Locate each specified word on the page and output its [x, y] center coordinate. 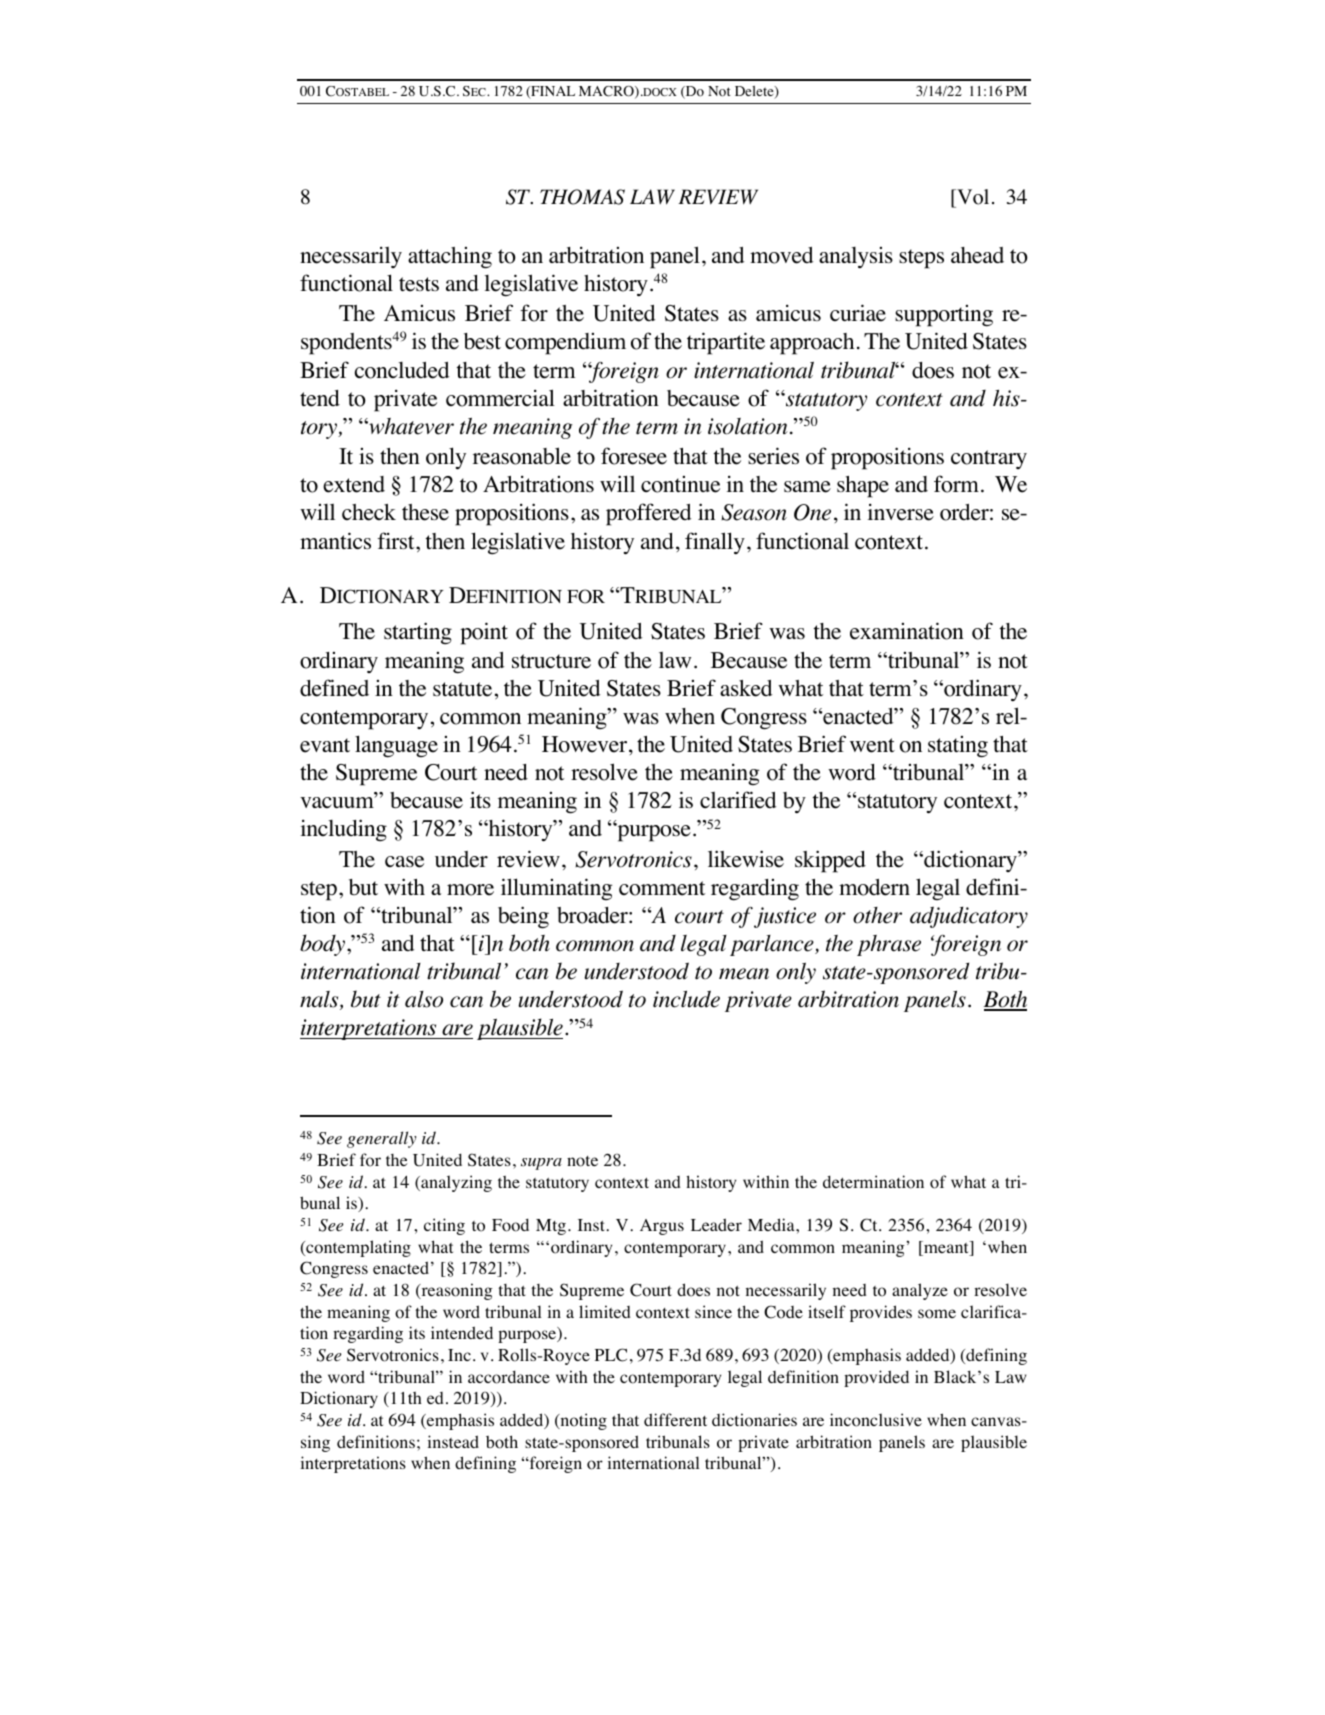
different [675, 1419]
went [872, 745]
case [404, 862]
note [582, 1161]
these [425, 512]
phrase [889, 945]
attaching [450, 258]
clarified [738, 800]
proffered [649, 514]
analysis [856, 258]
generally [381, 1139]
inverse [900, 512]
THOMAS [582, 197]
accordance [509, 1377]
